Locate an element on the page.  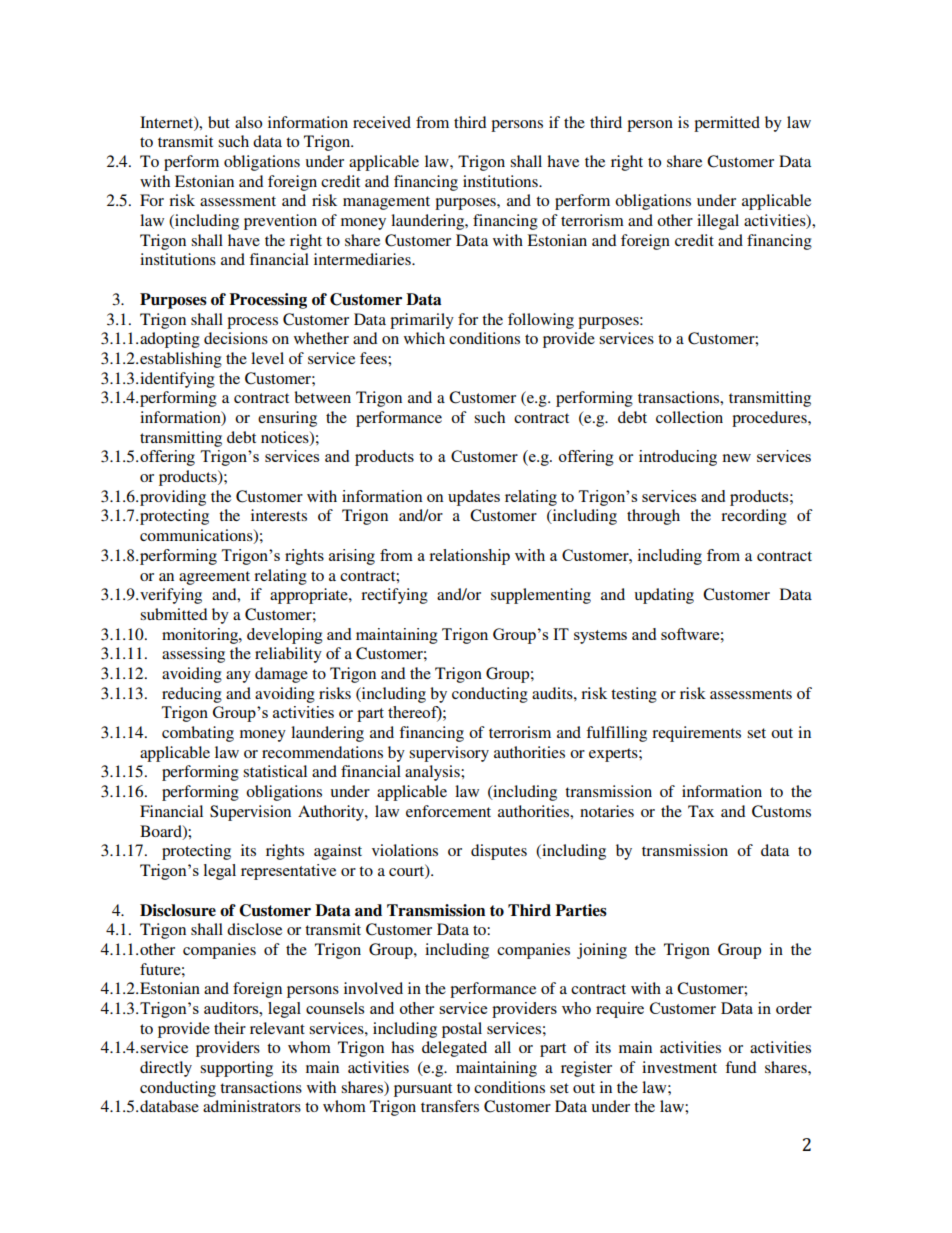
collection is located at coordinates (689, 417).
